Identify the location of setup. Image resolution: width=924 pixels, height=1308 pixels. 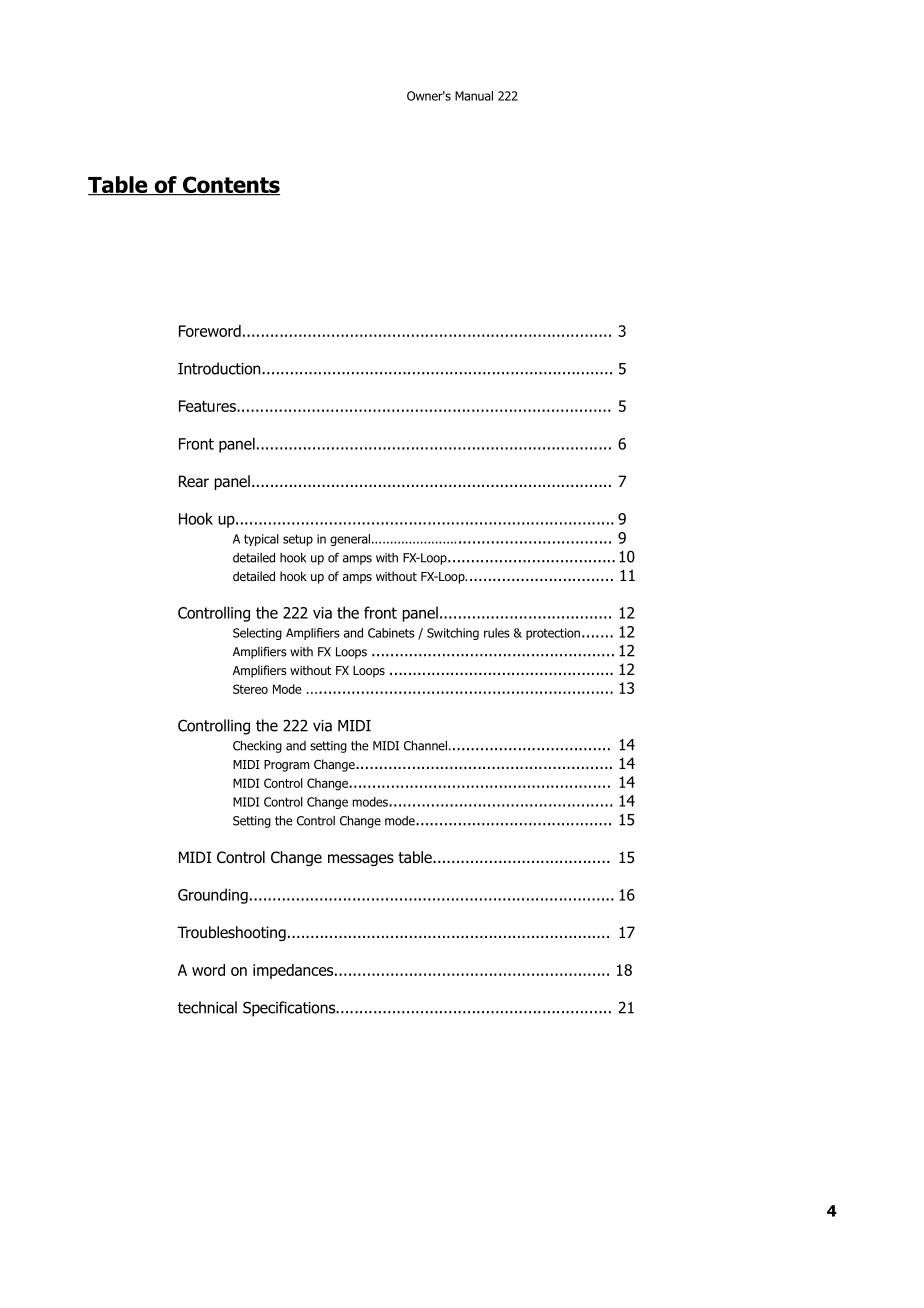
(298, 540).
